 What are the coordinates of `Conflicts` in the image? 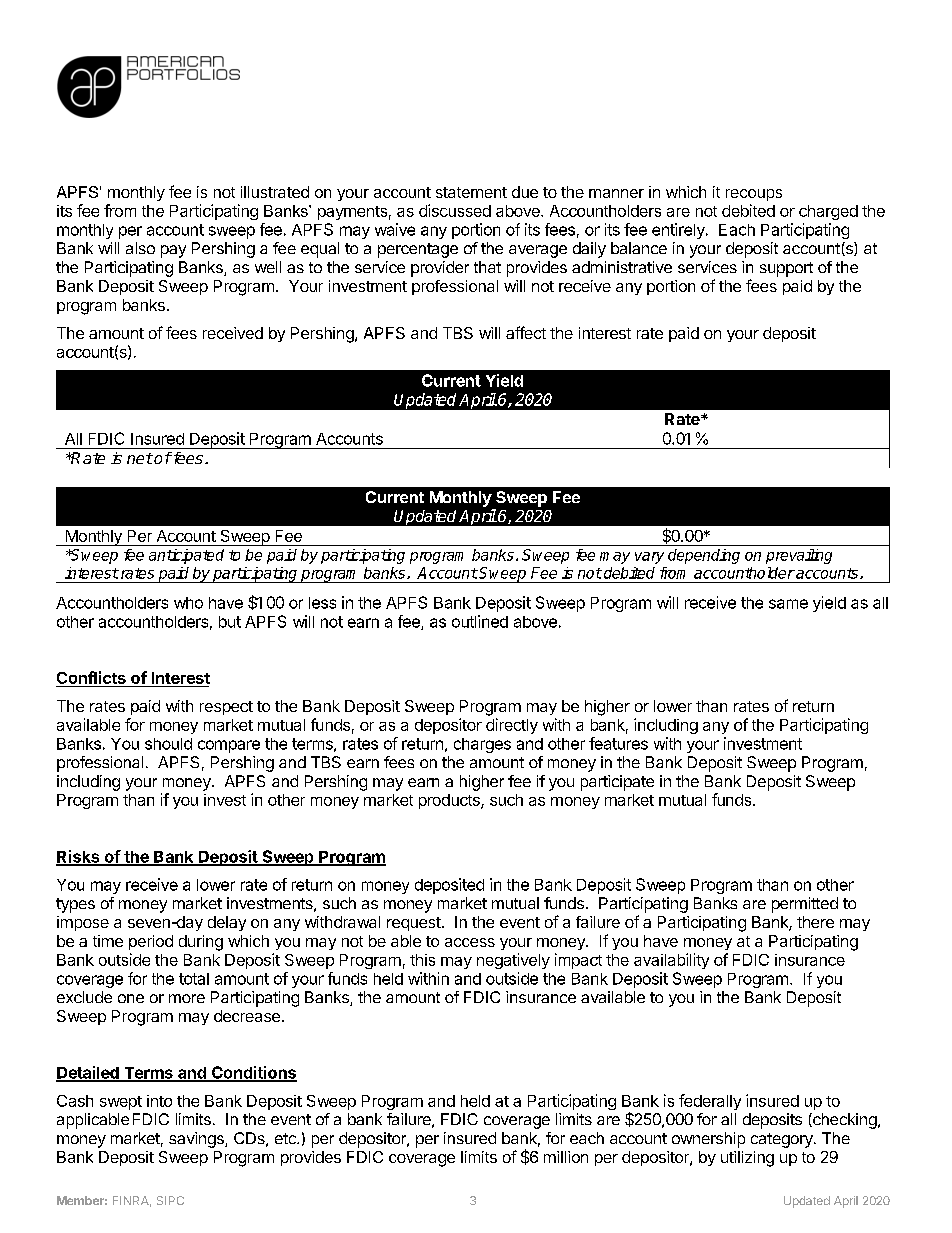 It's located at (92, 679).
